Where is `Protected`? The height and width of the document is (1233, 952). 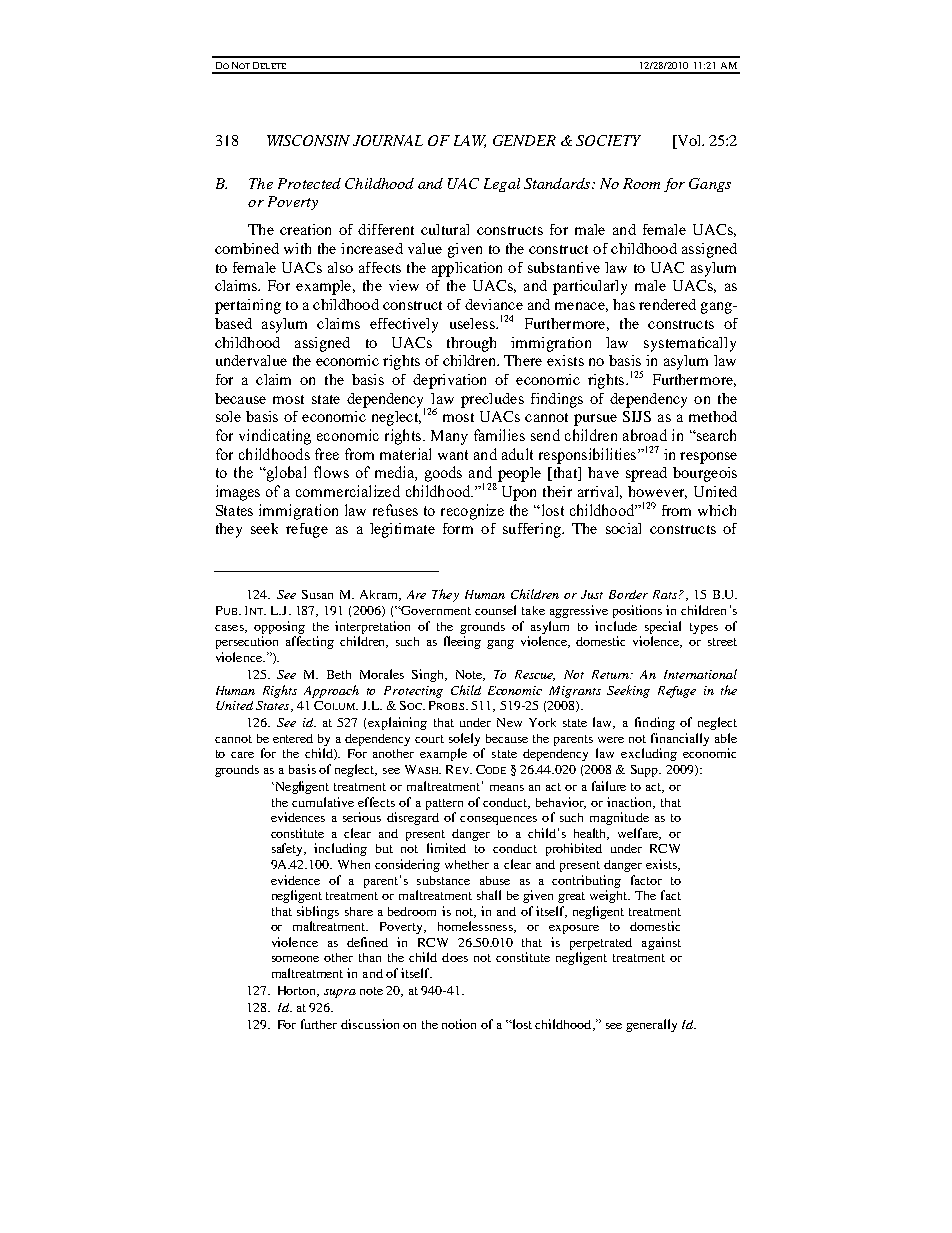 Protected is located at coordinates (309, 183).
